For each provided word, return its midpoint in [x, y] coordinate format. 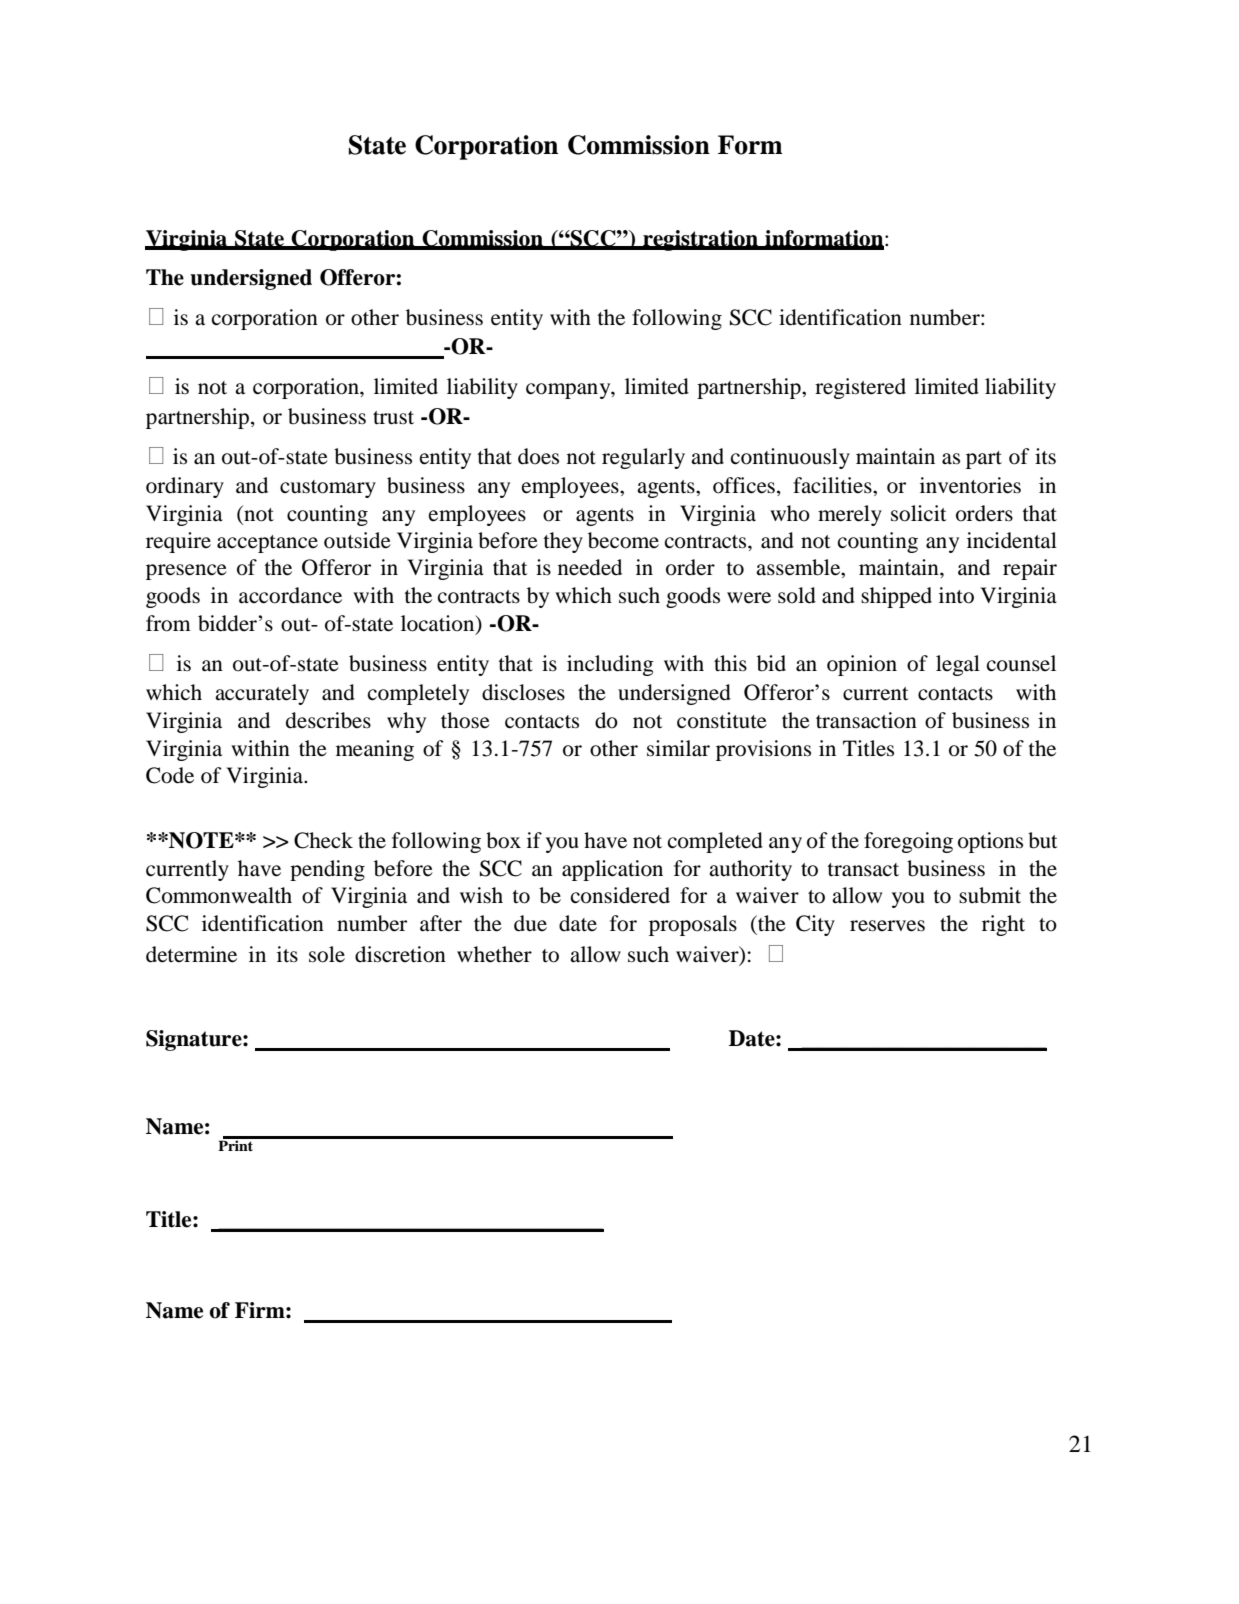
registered [860, 388]
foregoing [908, 842]
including [610, 665]
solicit [919, 513]
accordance [290, 595]
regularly [643, 458]
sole [327, 954]
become [623, 540]
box [503, 840]
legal [958, 665]
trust [393, 418]
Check [323, 840]
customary [328, 489]
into [956, 595]
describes [328, 720]
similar [678, 748]
